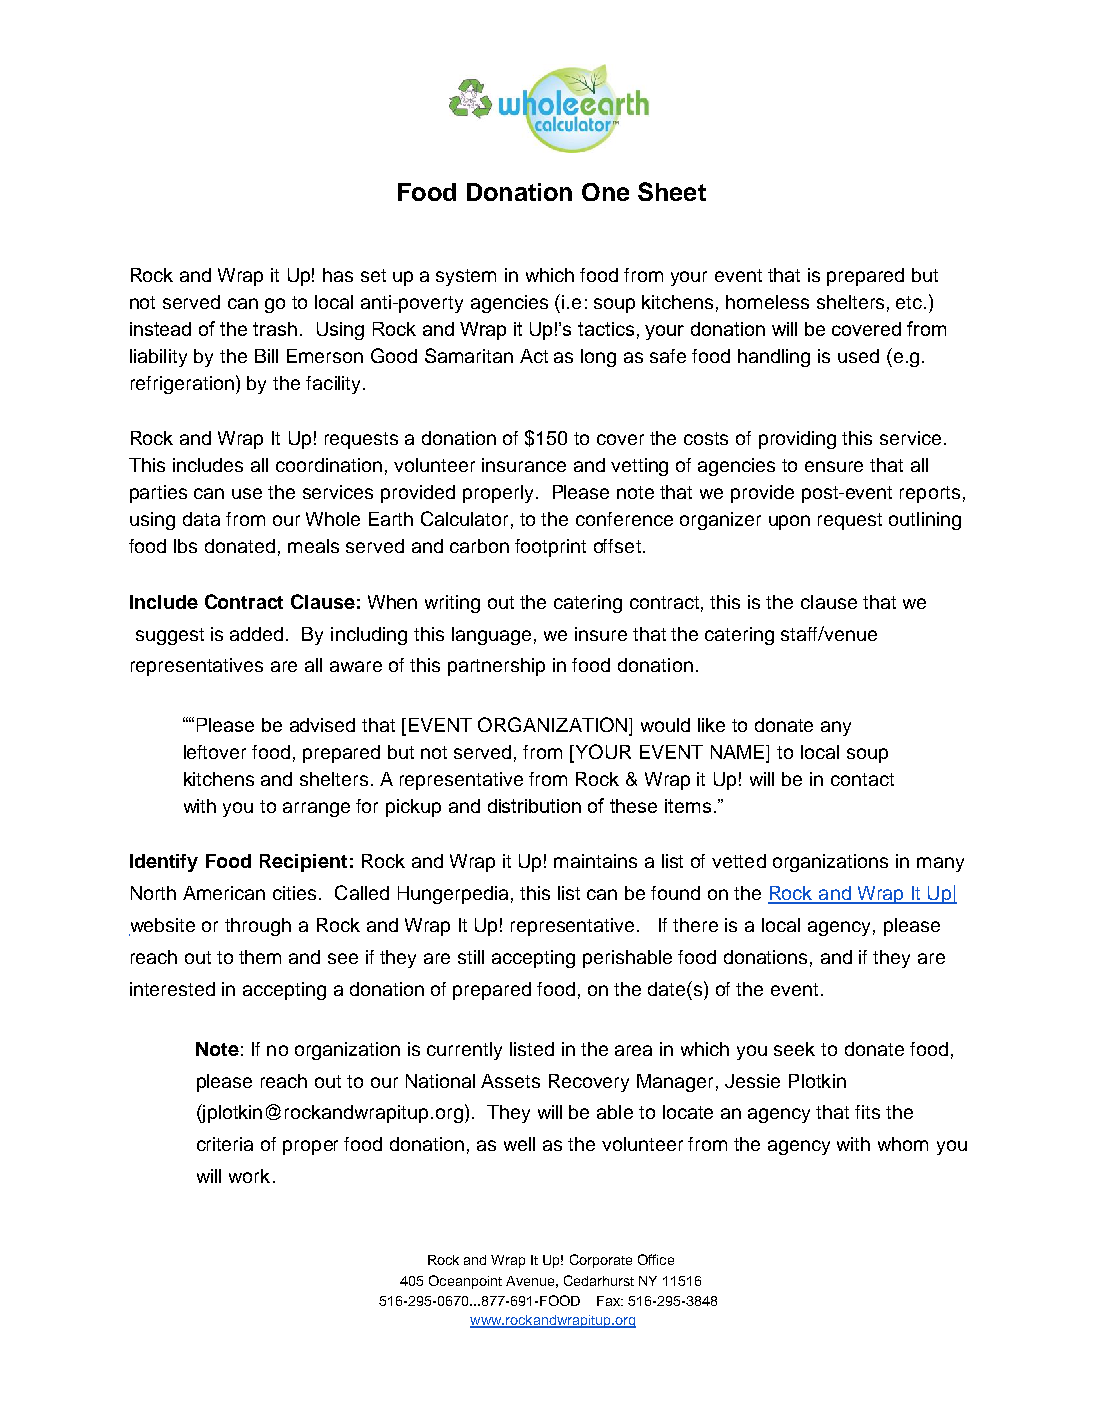 The image size is (1103, 1428). Describe the element at coordinates (471, 957) in the screenshot. I see `still` at that location.
